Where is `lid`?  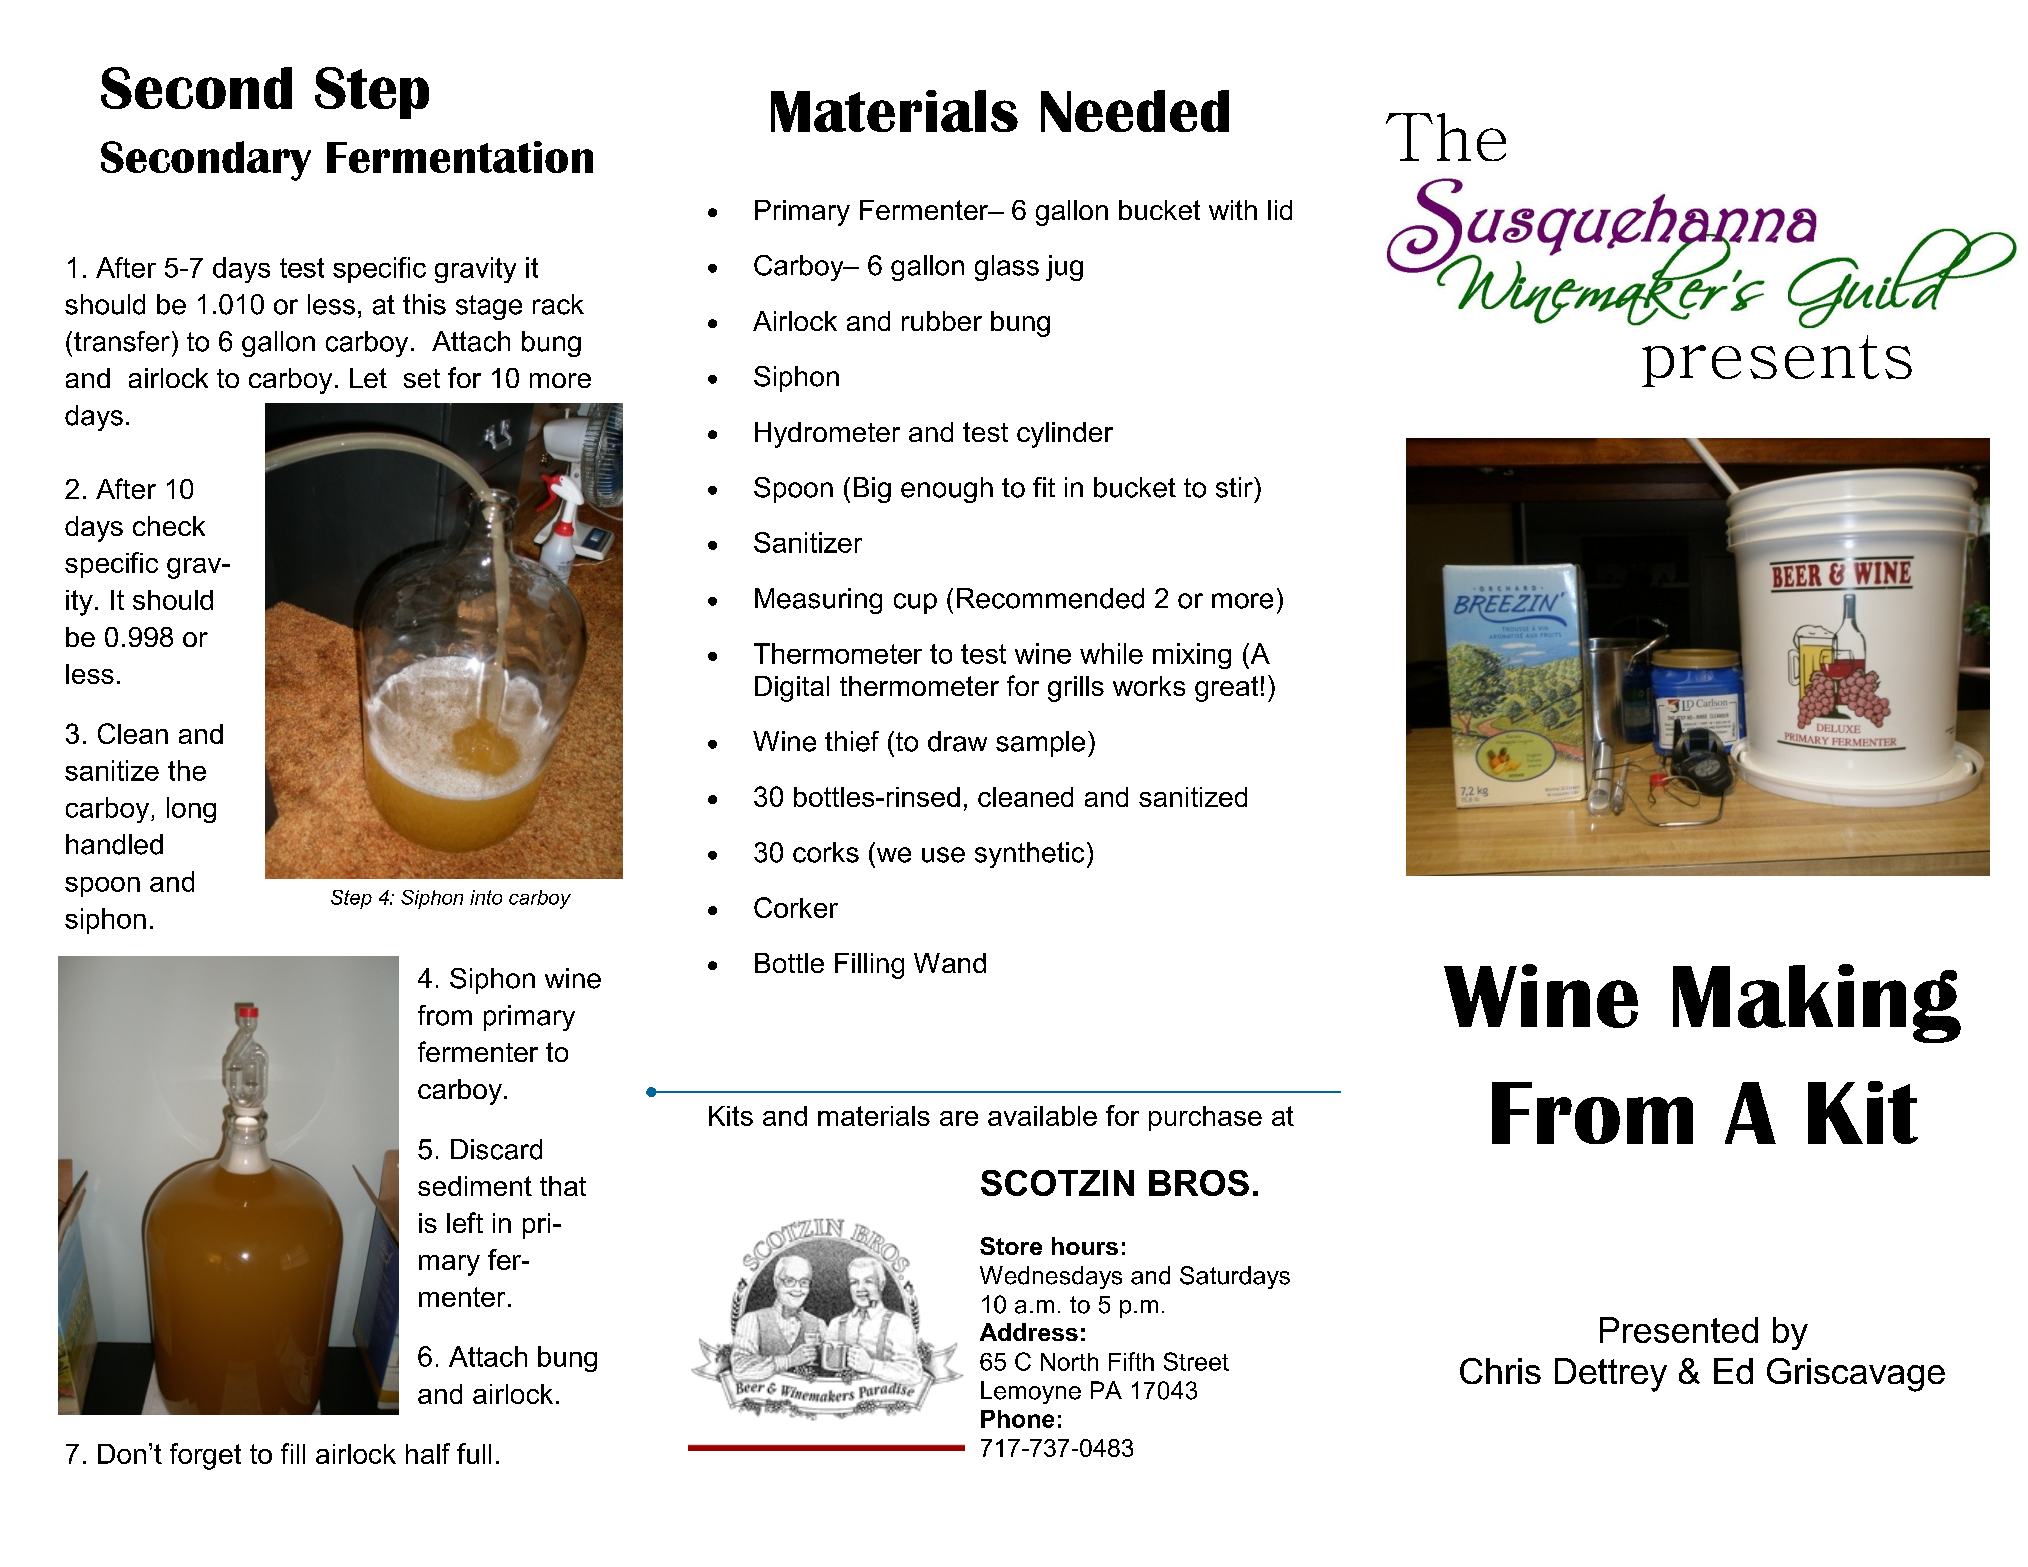
lid is located at coordinates (1280, 210).
